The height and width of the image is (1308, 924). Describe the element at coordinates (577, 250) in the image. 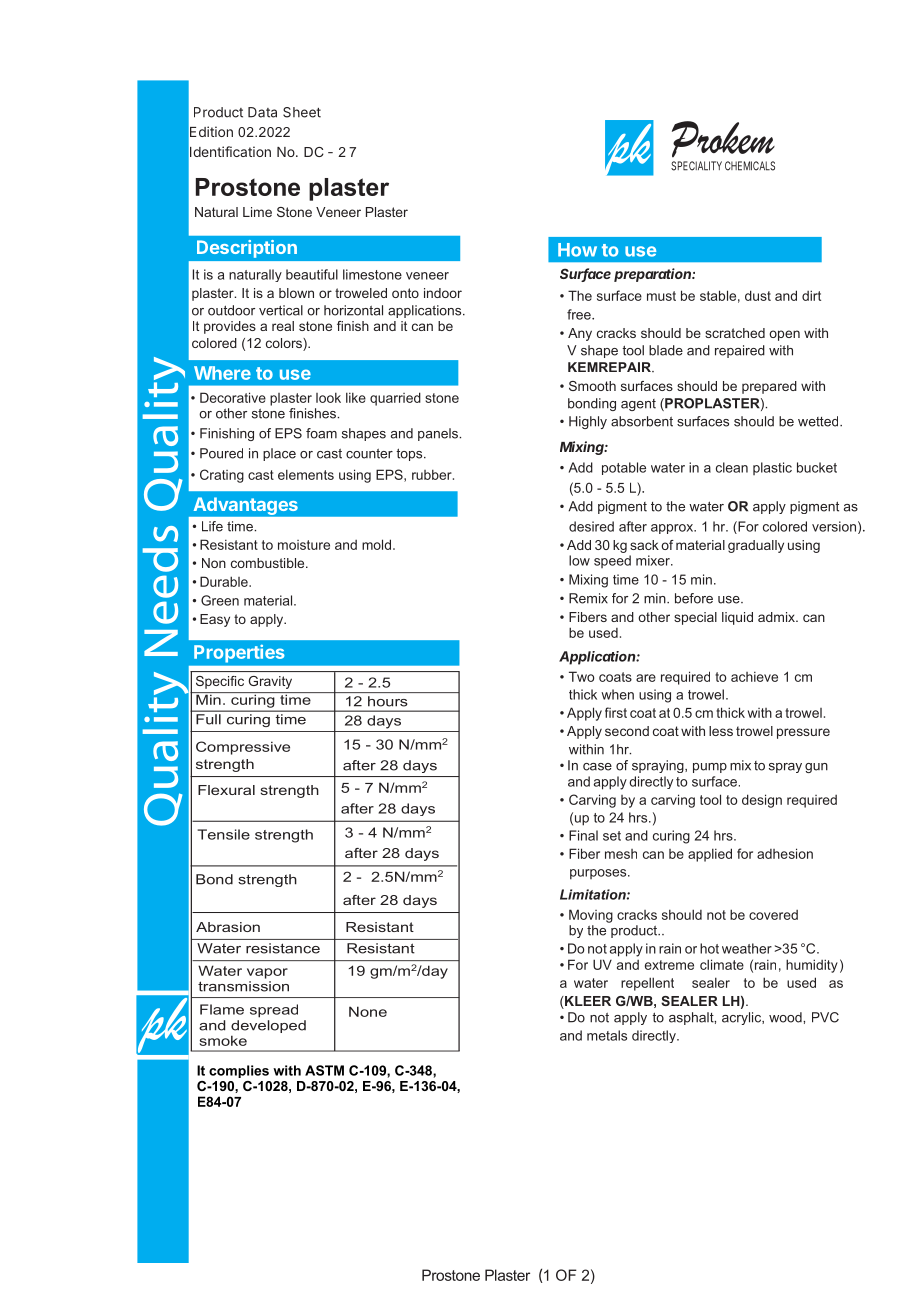

I see `How` at that location.
